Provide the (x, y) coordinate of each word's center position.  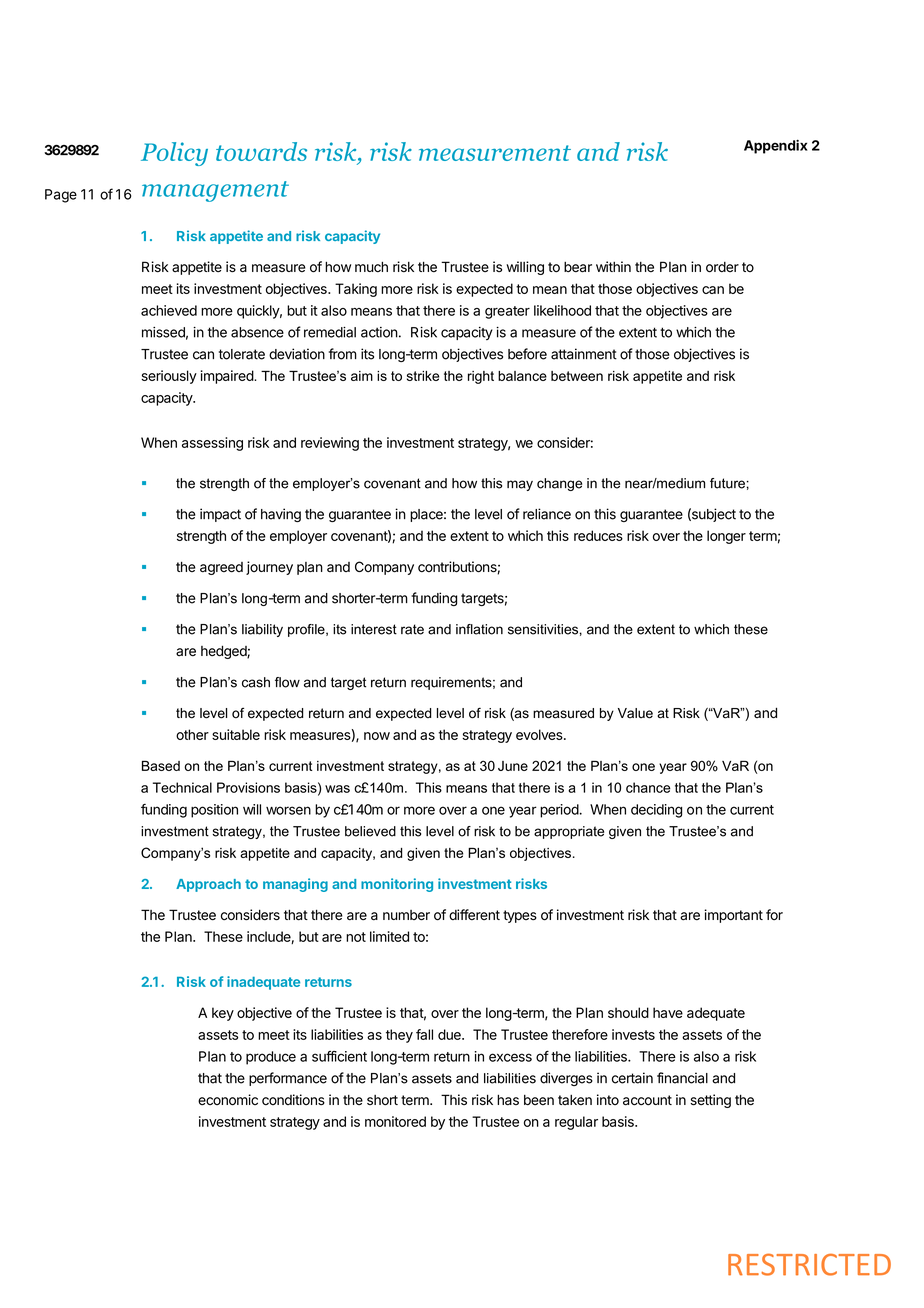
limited (389, 936)
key (223, 1014)
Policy (174, 154)
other (192, 734)
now (377, 736)
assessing (212, 444)
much (371, 266)
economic (228, 1100)
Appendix (776, 147)
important (733, 916)
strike (423, 376)
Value (635, 713)
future (727, 483)
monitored (395, 1121)
